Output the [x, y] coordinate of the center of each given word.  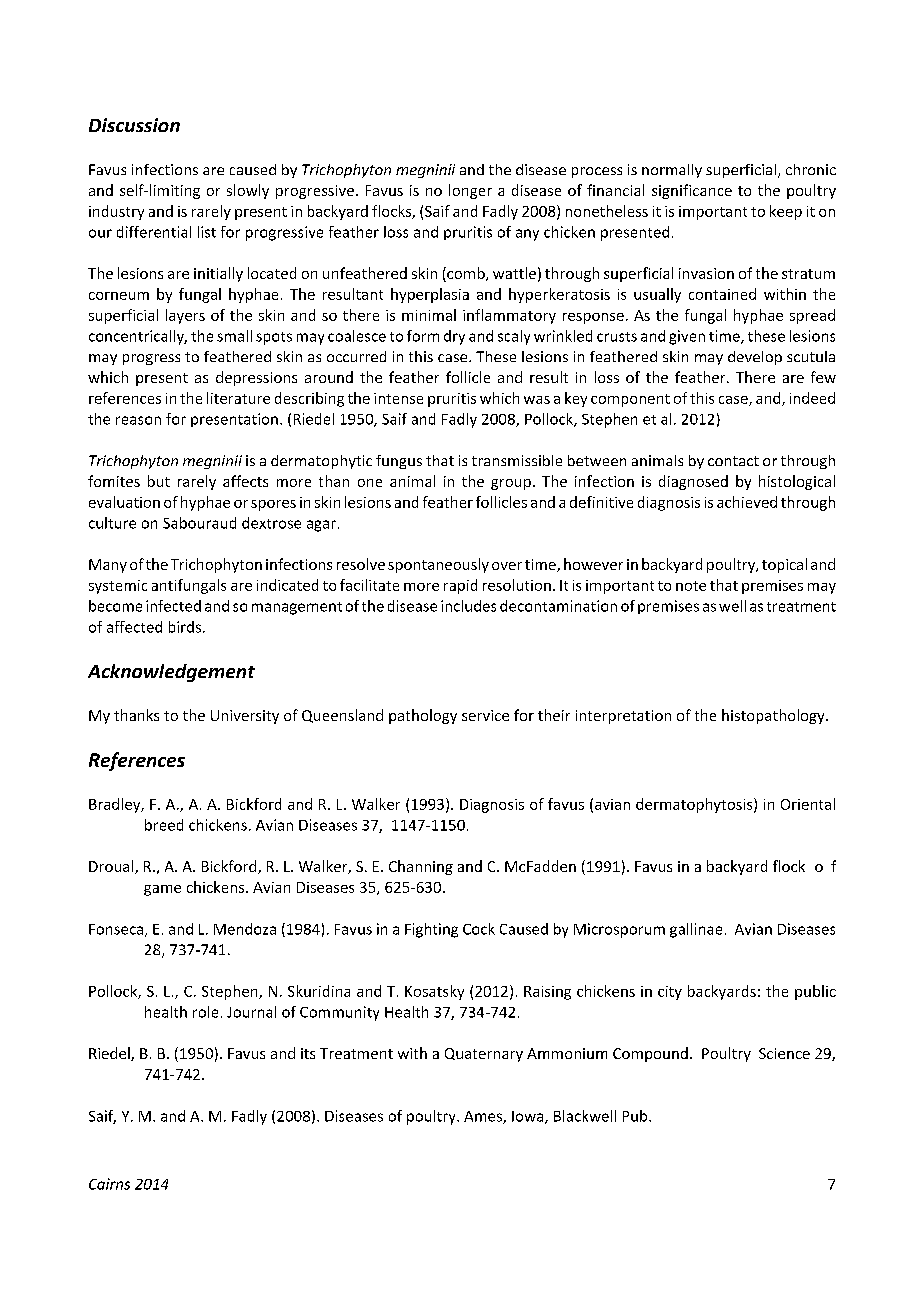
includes [468, 606]
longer [470, 191]
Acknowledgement [171, 673]
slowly [248, 191]
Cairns [109, 1184]
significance [692, 191]
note [691, 586]
